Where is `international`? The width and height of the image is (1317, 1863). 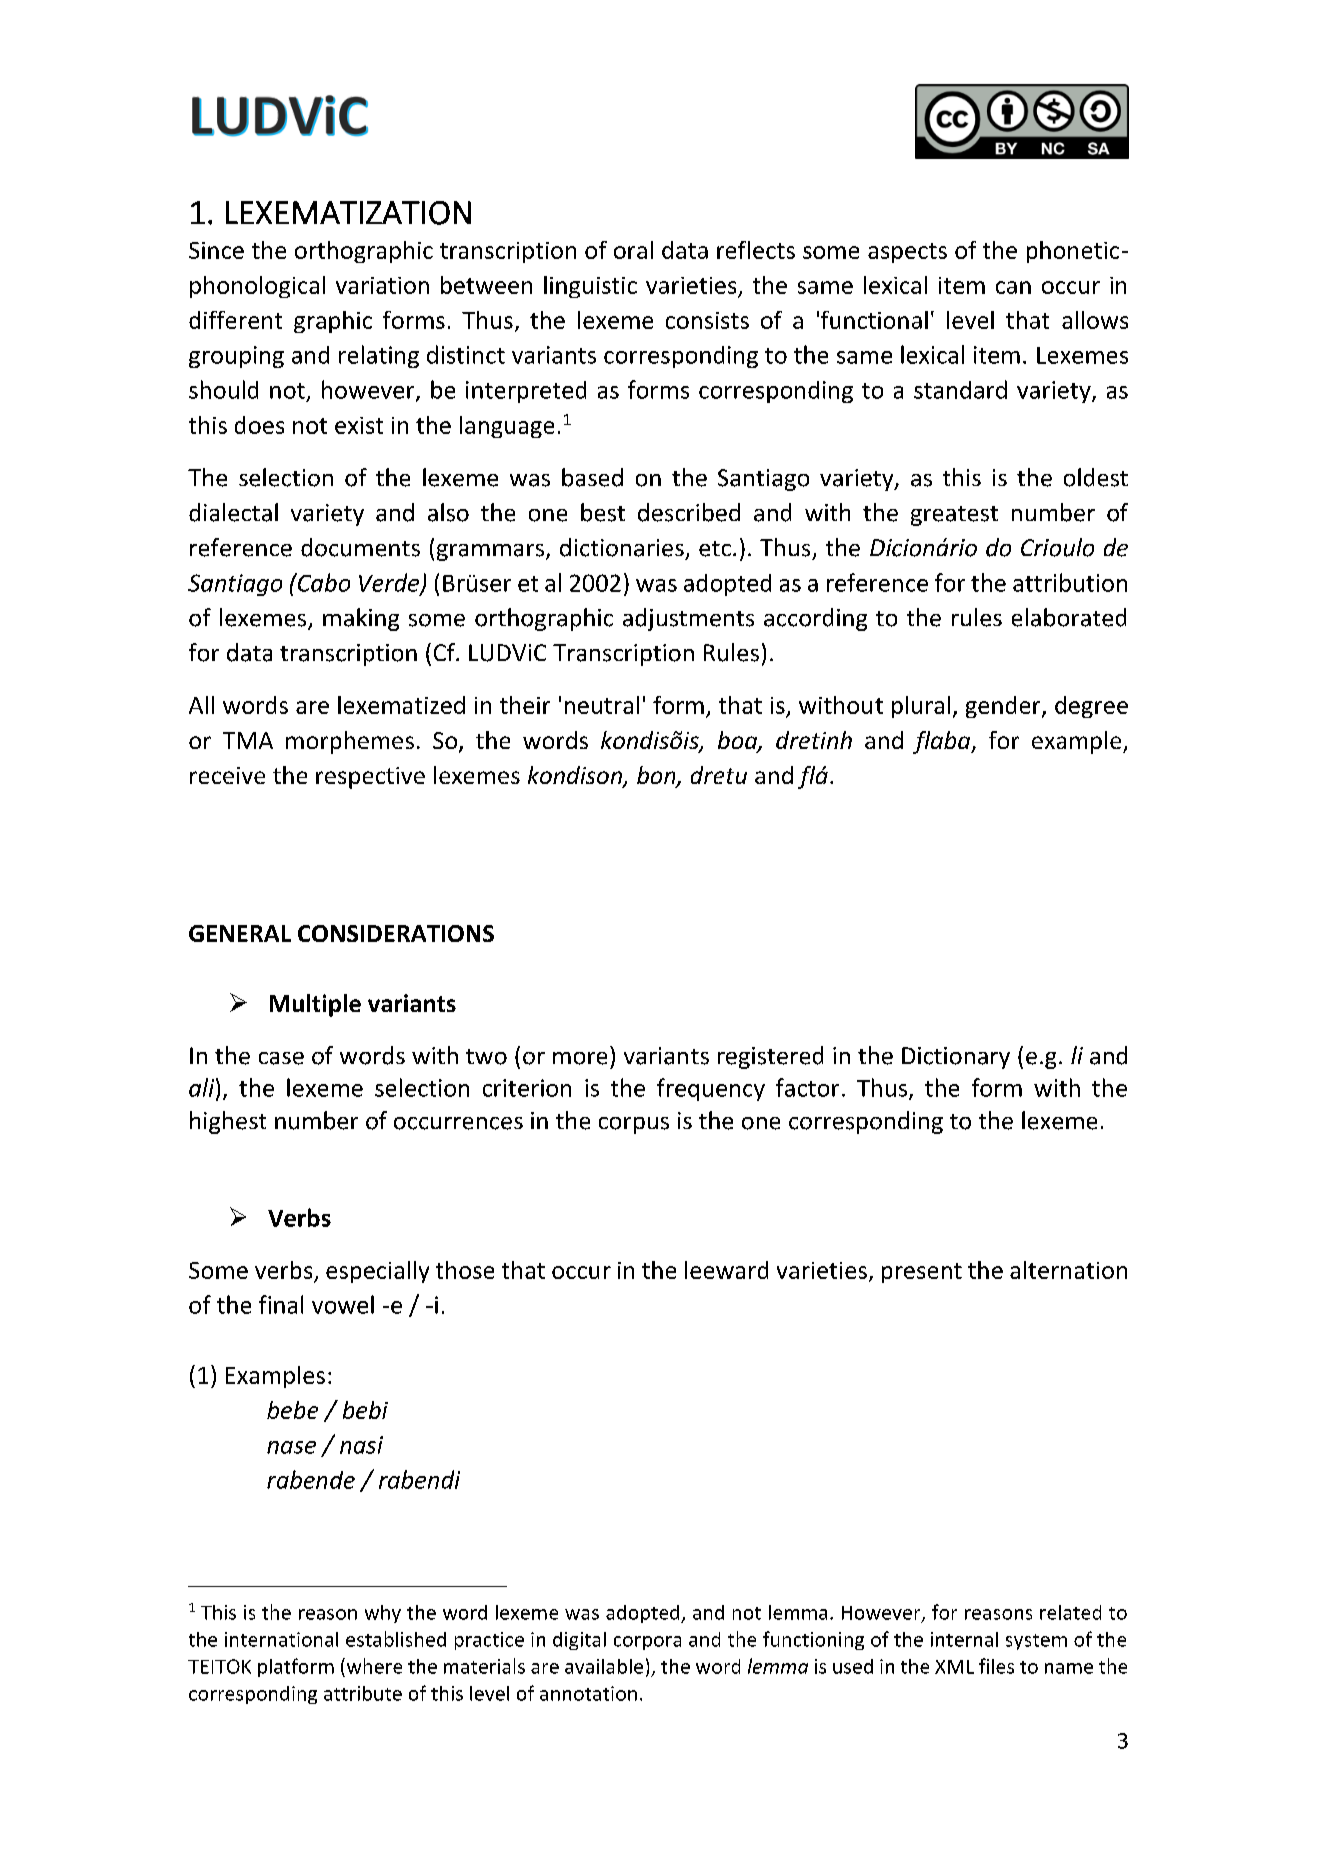
international is located at coordinates (281, 1639).
